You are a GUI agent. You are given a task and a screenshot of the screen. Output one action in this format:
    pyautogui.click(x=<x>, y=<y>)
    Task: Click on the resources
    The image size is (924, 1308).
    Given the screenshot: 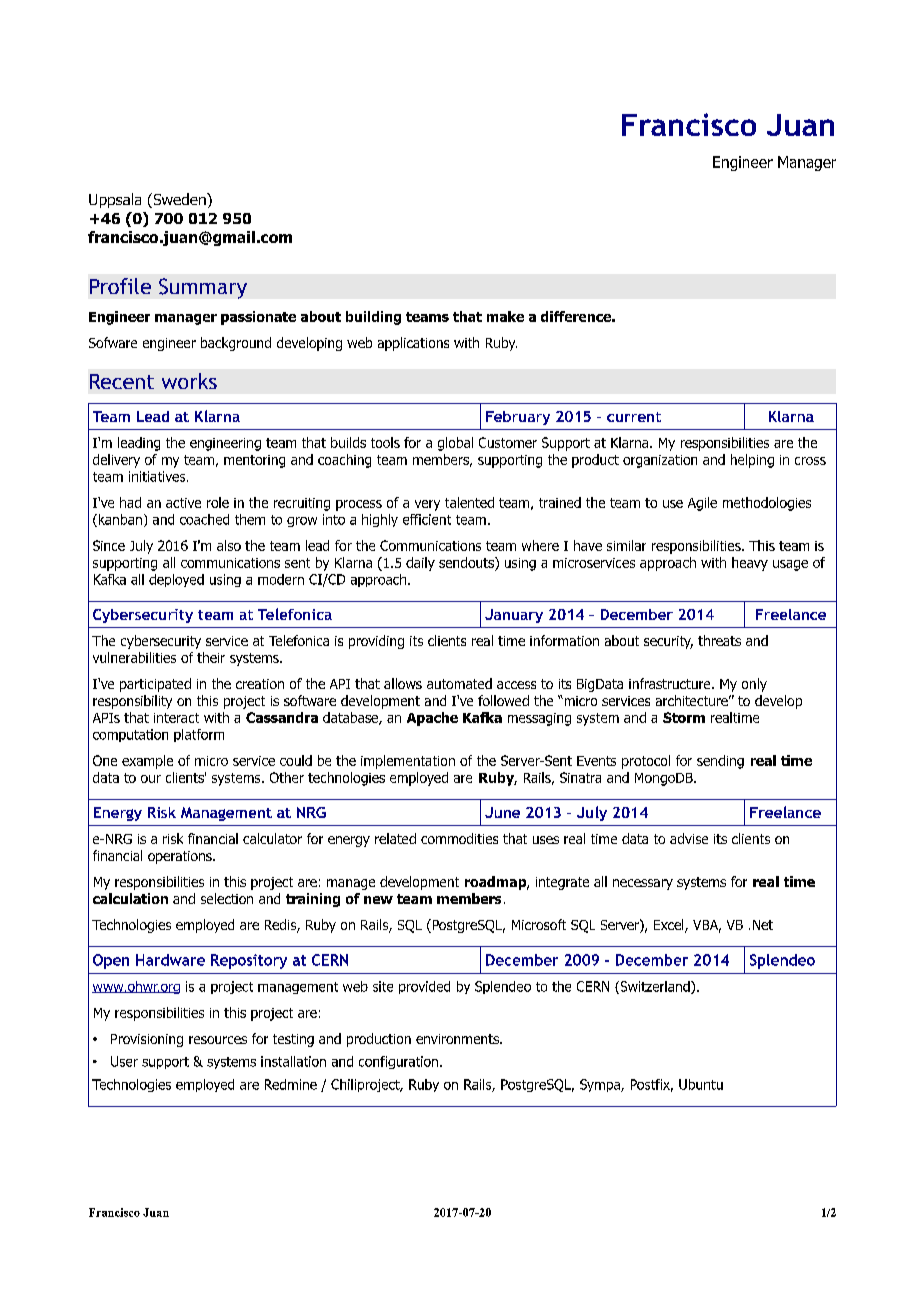 What is the action you would take?
    pyautogui.click(x=218, y=1040)
